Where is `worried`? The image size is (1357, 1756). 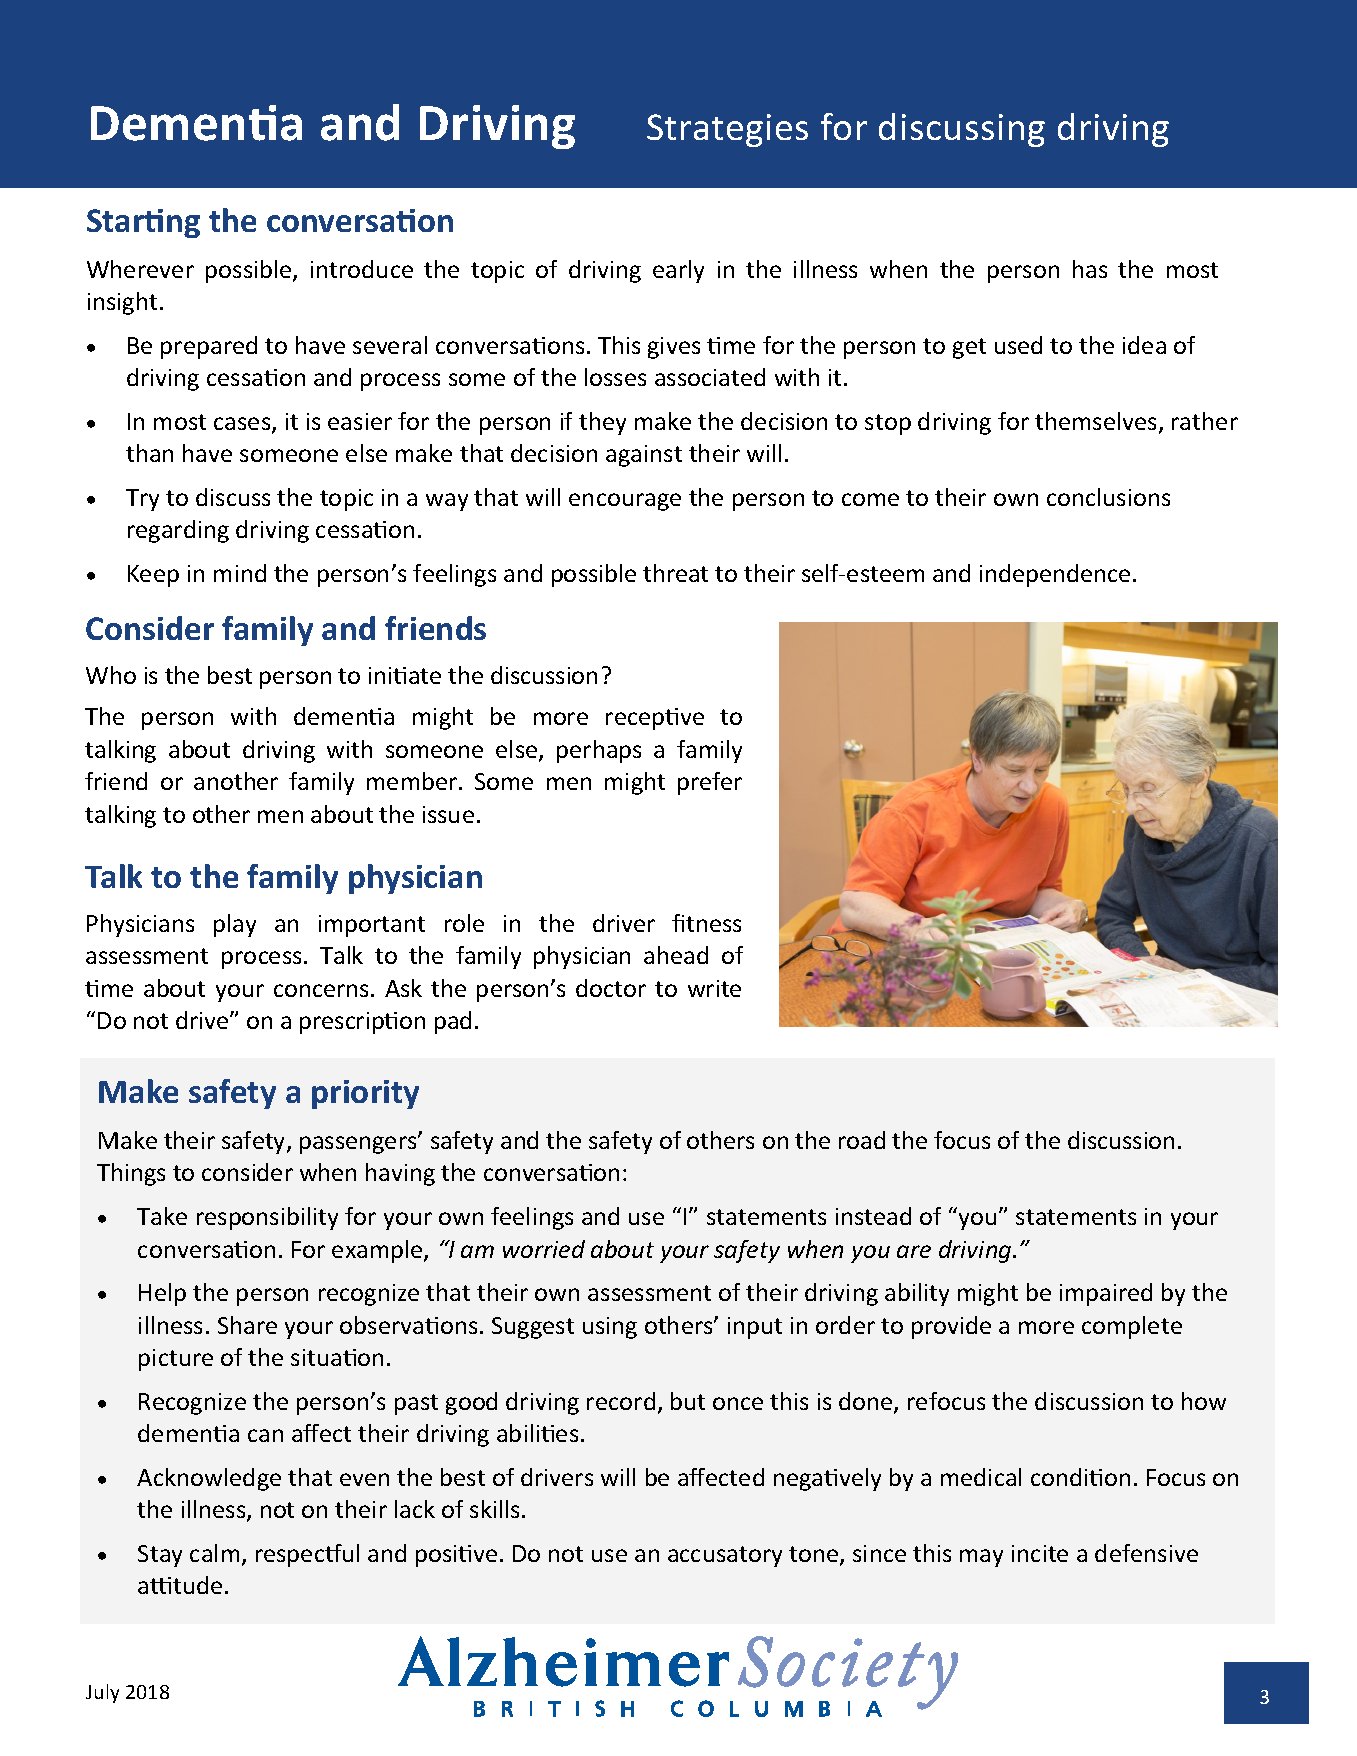
worried is located at coordinates (544, 1249).
